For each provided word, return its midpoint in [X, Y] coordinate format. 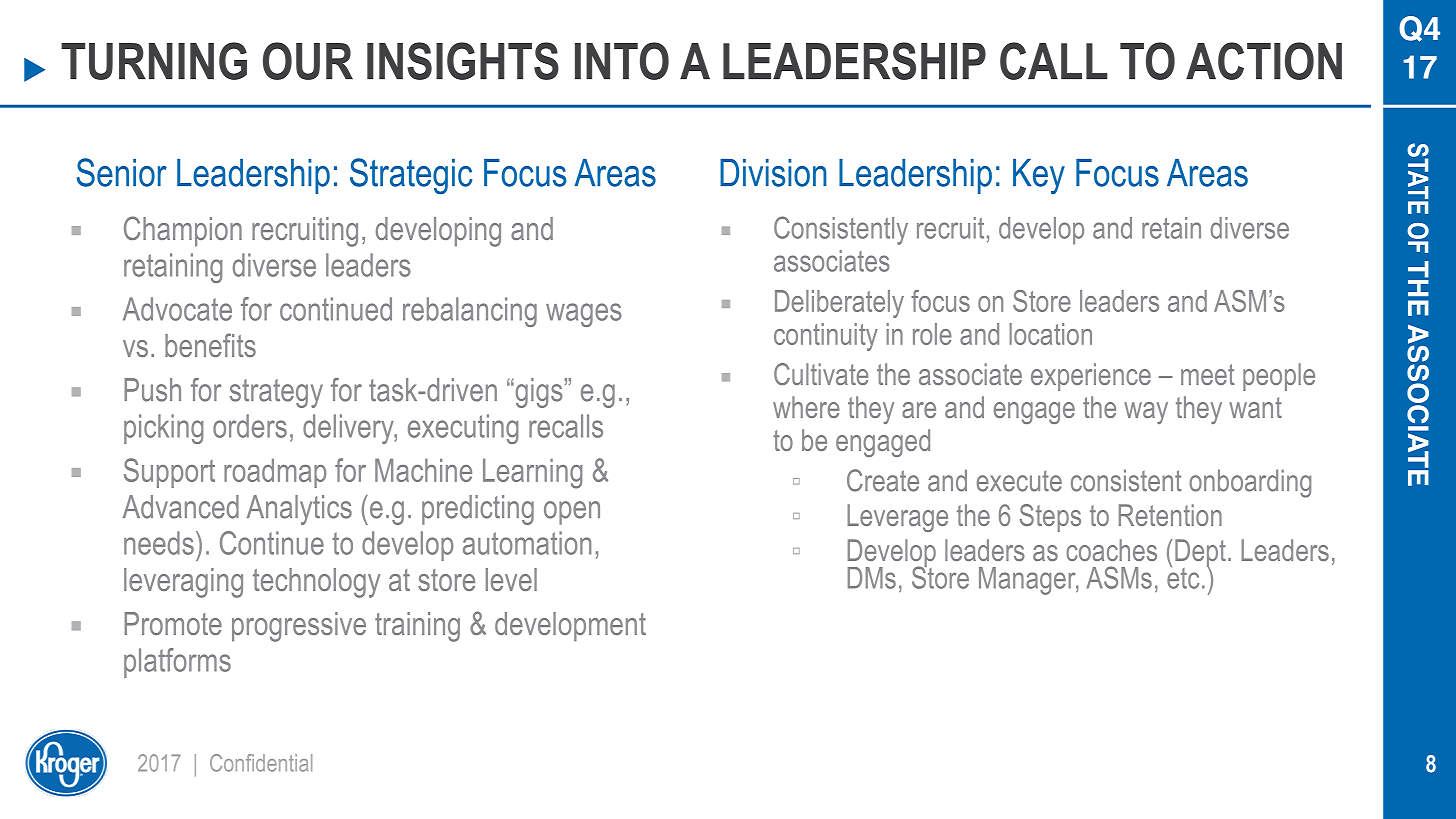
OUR [308, 61]
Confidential [261, 763]
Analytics [299, 510]
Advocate [177, 309]
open [572, 513]
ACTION [1264, 61]
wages [584, 315]
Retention [1170, 515]
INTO [622, 61]
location [1050, 334]
